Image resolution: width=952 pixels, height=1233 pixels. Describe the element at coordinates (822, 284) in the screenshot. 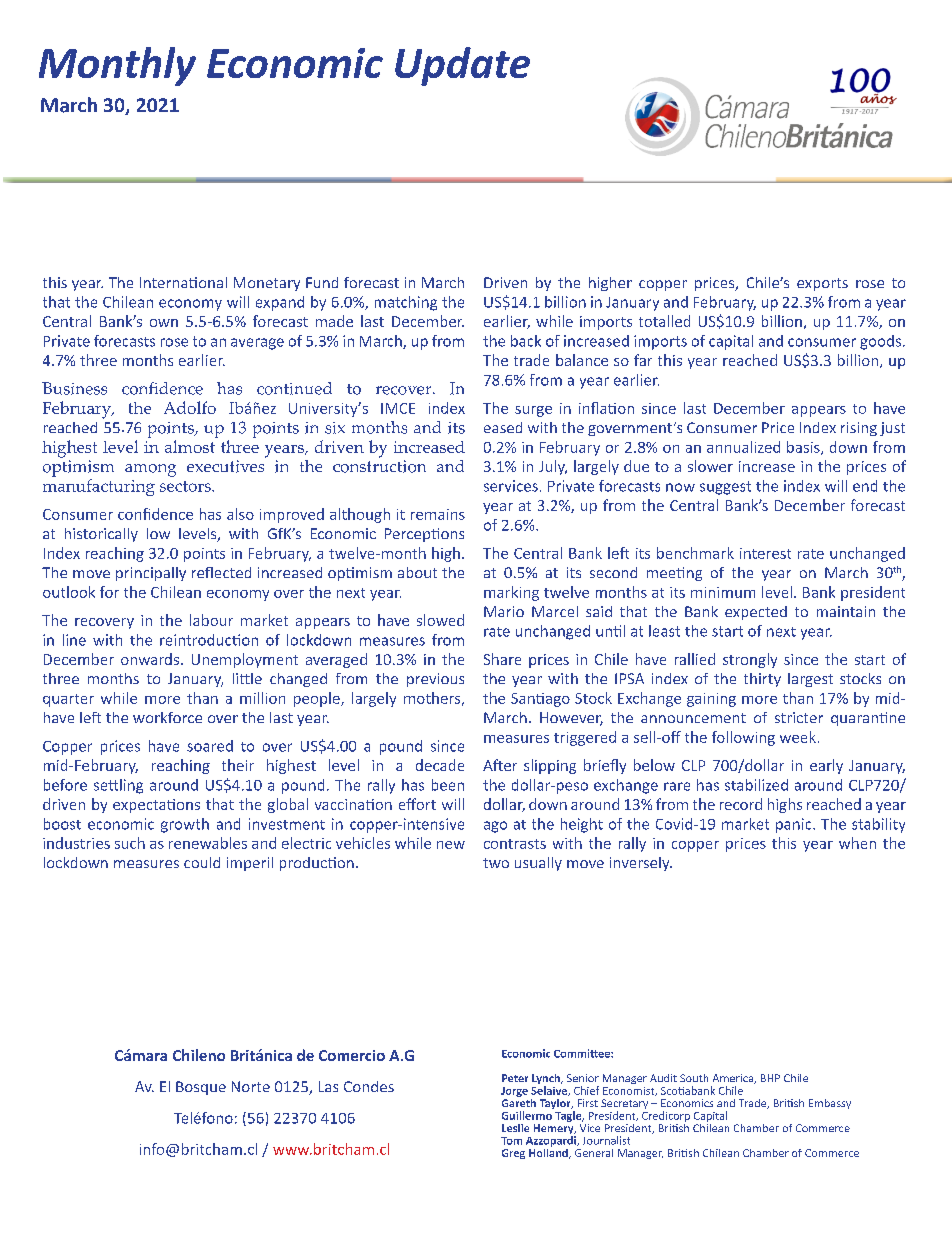

I see `exports` at that location.
